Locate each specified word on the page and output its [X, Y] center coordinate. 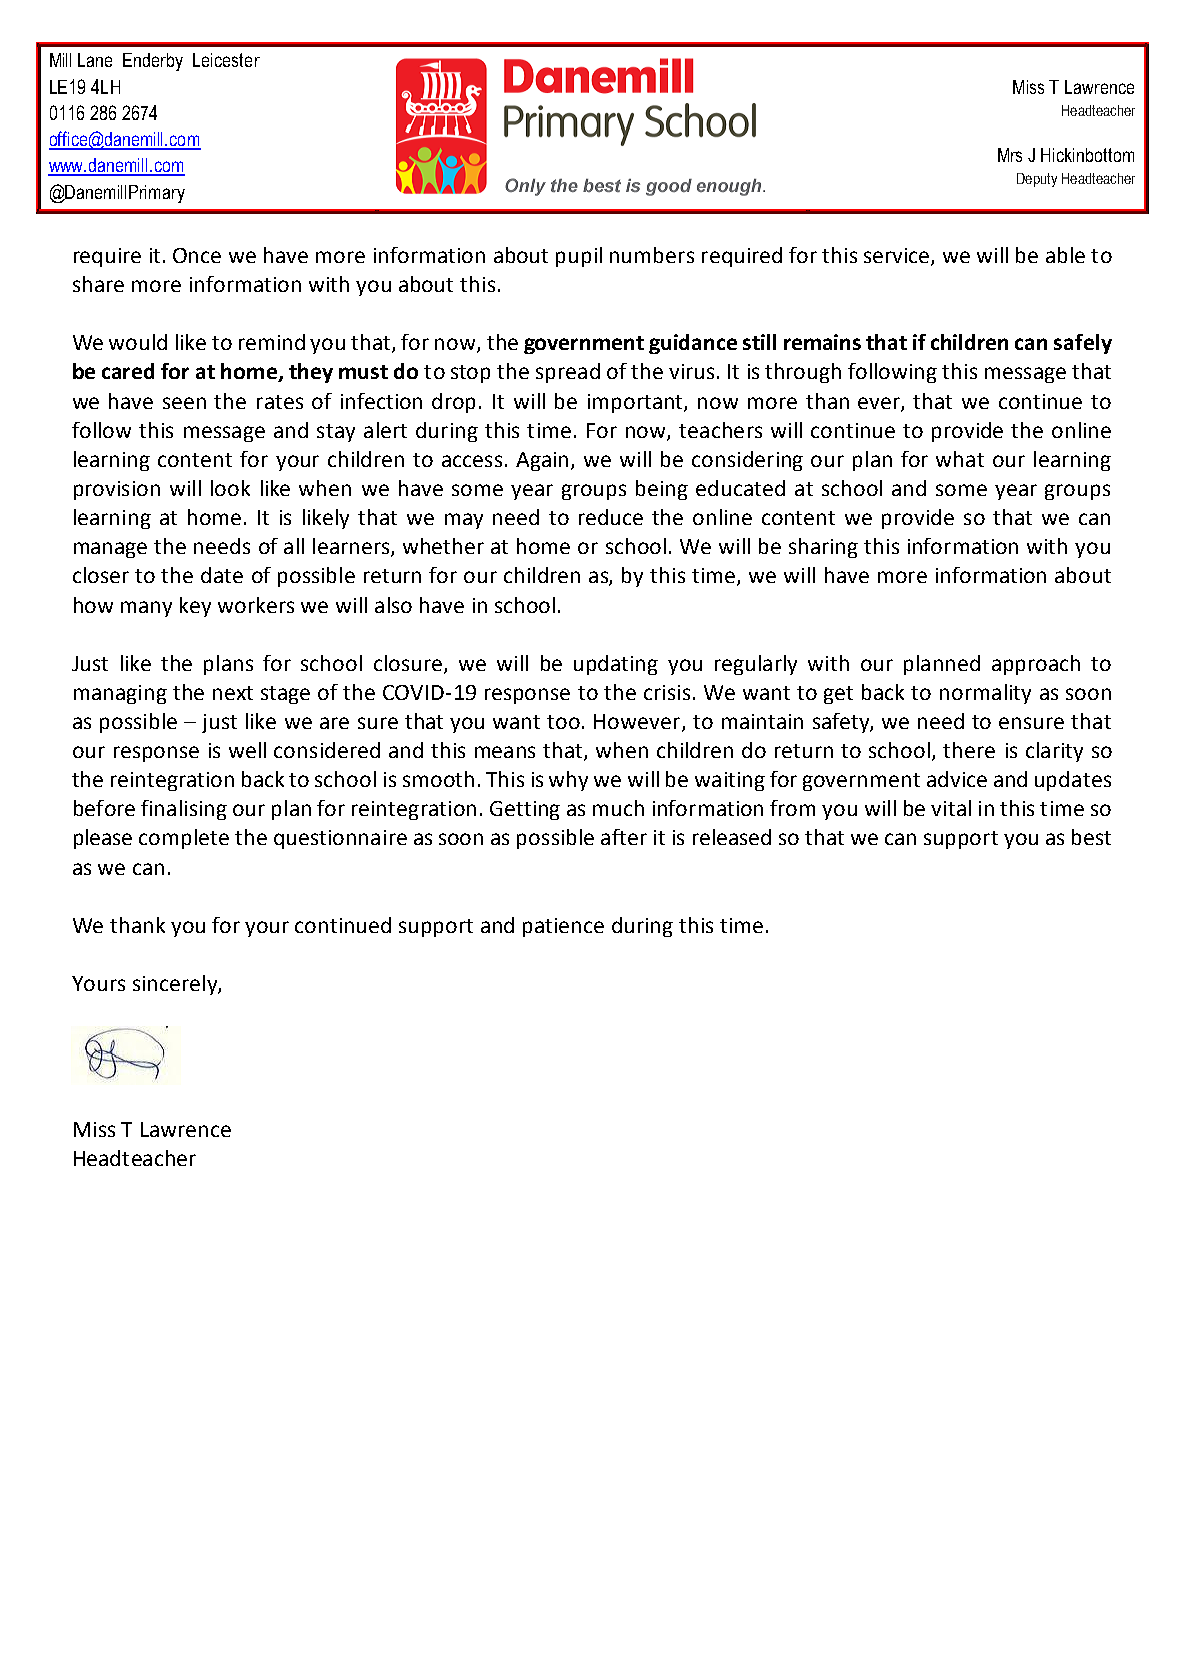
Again [542, 461]
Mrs [1010, 155]
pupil [579, 257]
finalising [184, 810]
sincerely [176, 985]
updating [616, 665]
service [898, 257]
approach [1036, 665]
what [960, 459]
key [195, 607]
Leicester [226, 60]
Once [197, 255]
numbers [652, 255]
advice [957, 779]
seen [184, 403]
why [568, 781]
